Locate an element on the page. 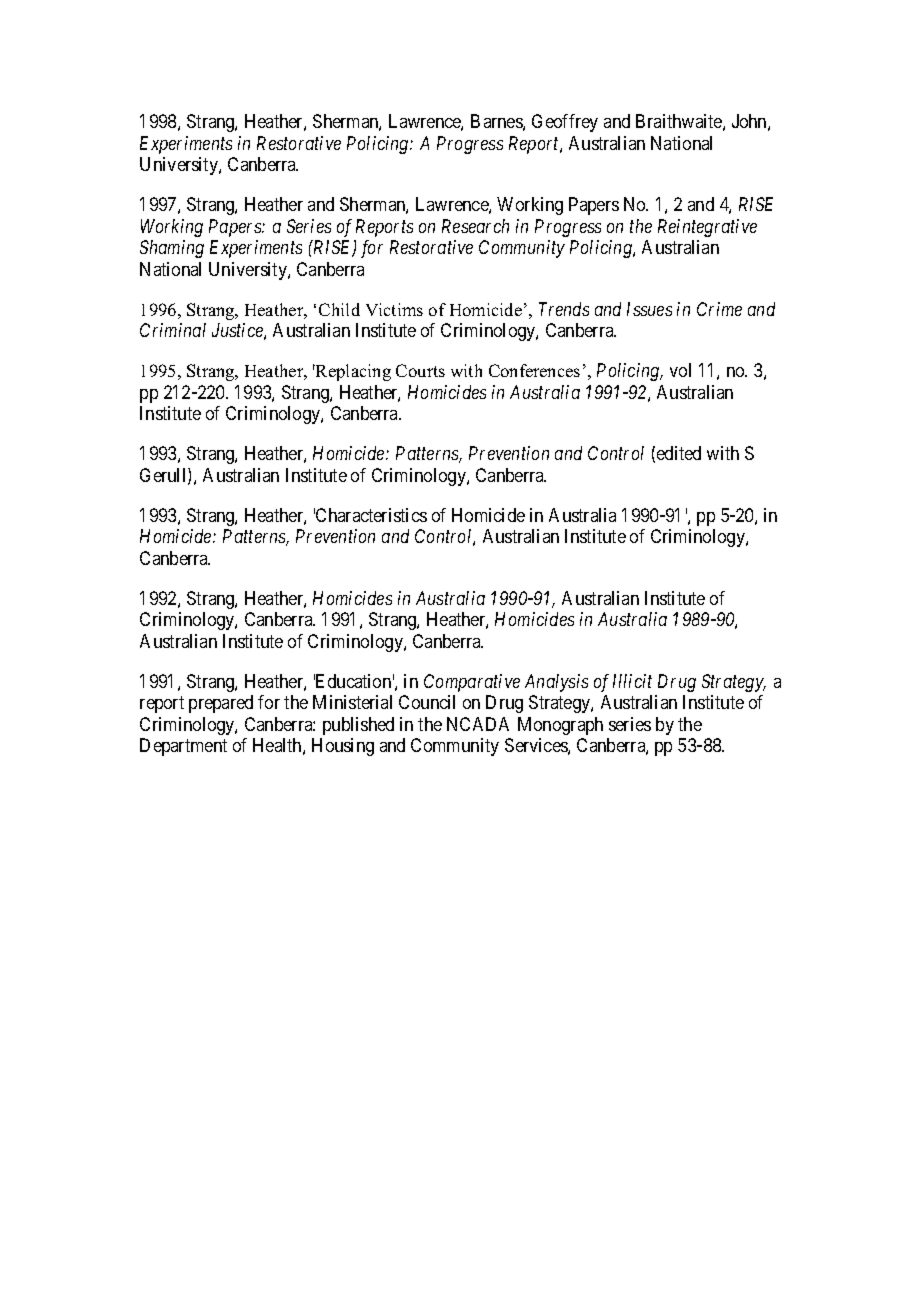 This page has width=924, height=1307. Research is located at coordinates (475, 226).
